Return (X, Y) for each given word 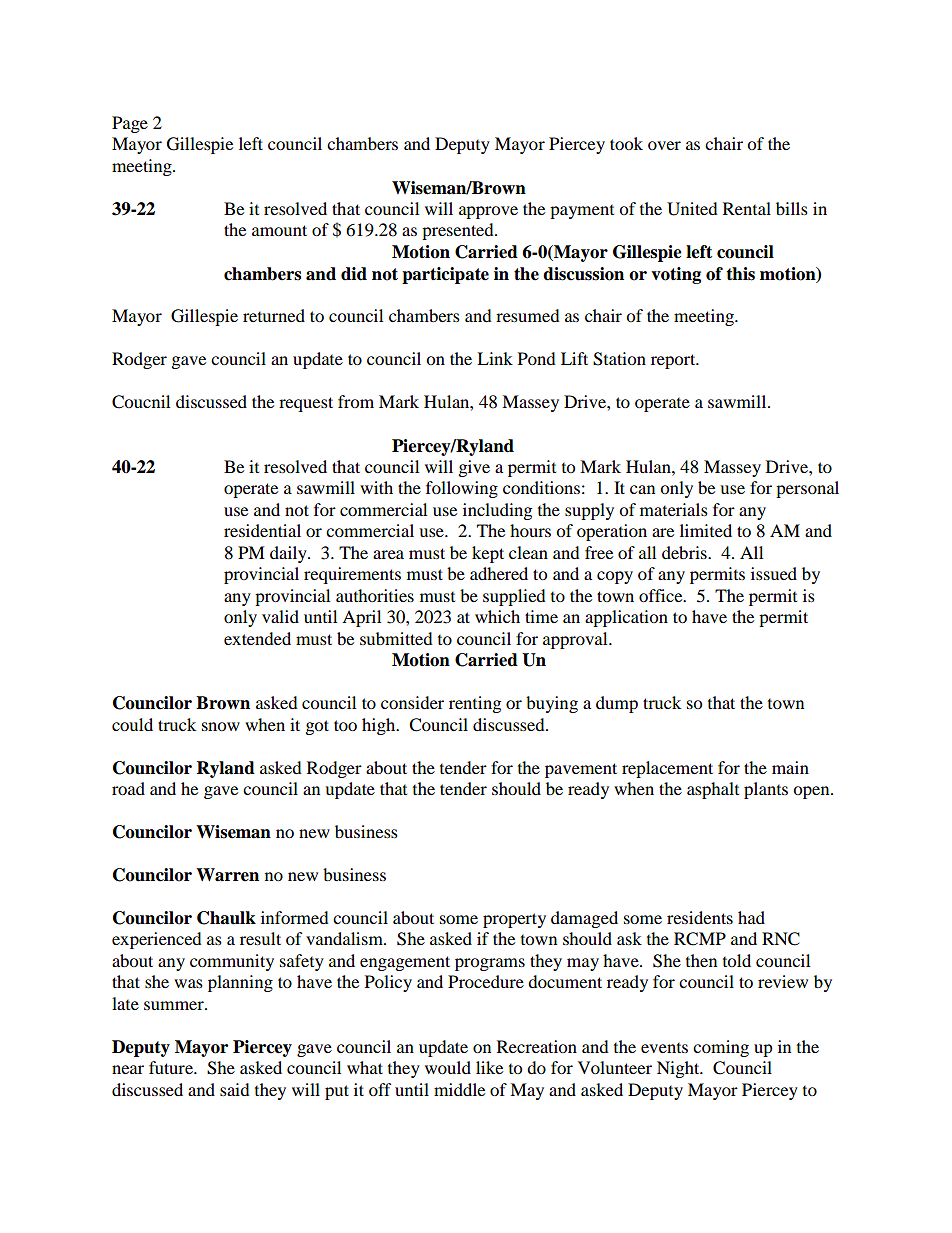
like (489, 1067)
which (497, 616)
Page (130, 124)
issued (774, 573)
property (514, 920)
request (306, 404)
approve (488, 212)
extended (257, 638)
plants (766, 790)
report (674, 361)
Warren (227, 875)
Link (495, 358)
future (172, 1067)
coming (721, 1048)
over (664, 145)
